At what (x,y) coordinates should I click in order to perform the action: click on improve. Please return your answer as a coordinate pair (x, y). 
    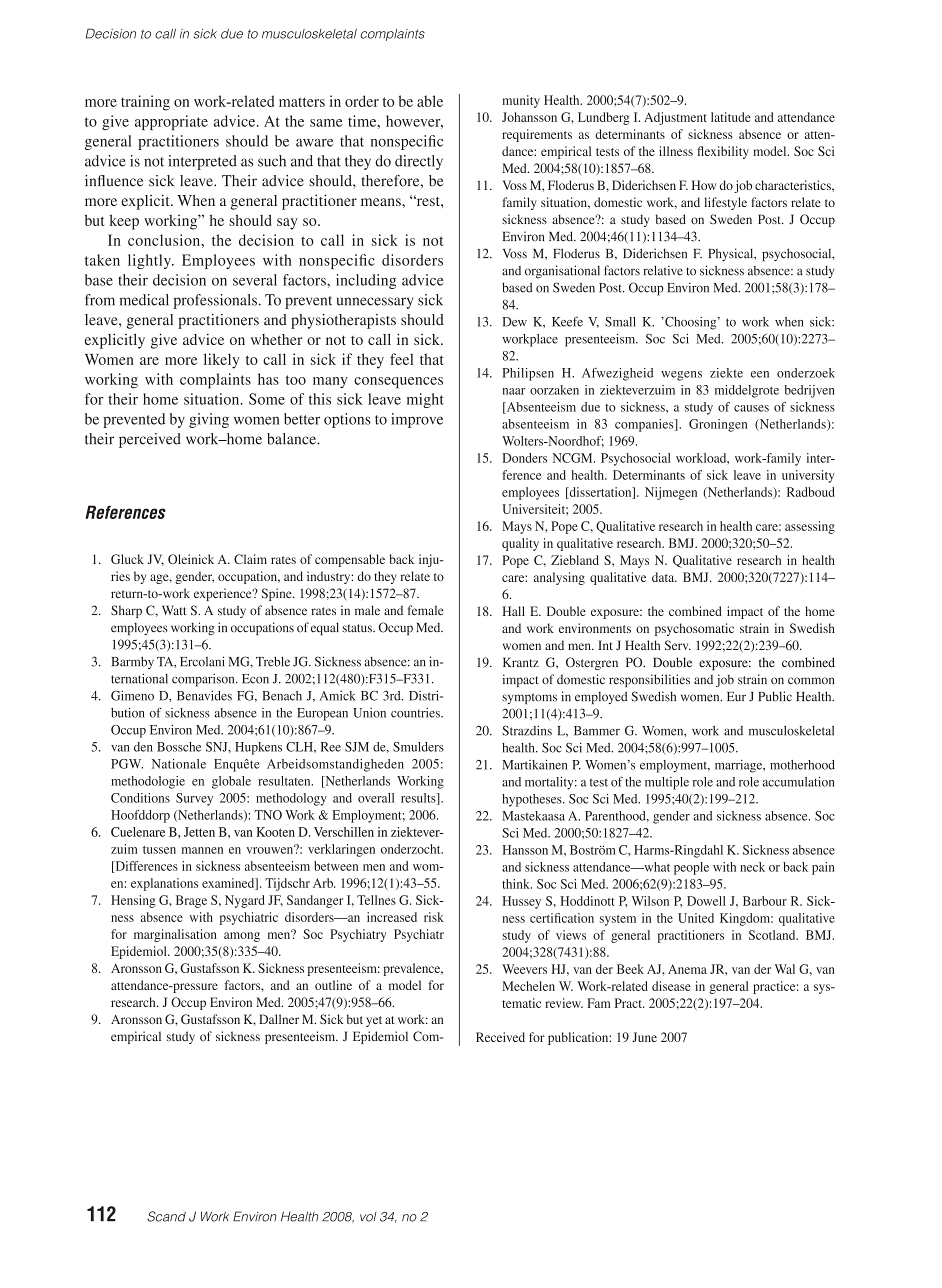
    Looking at the image, I should click on (417, 420).
